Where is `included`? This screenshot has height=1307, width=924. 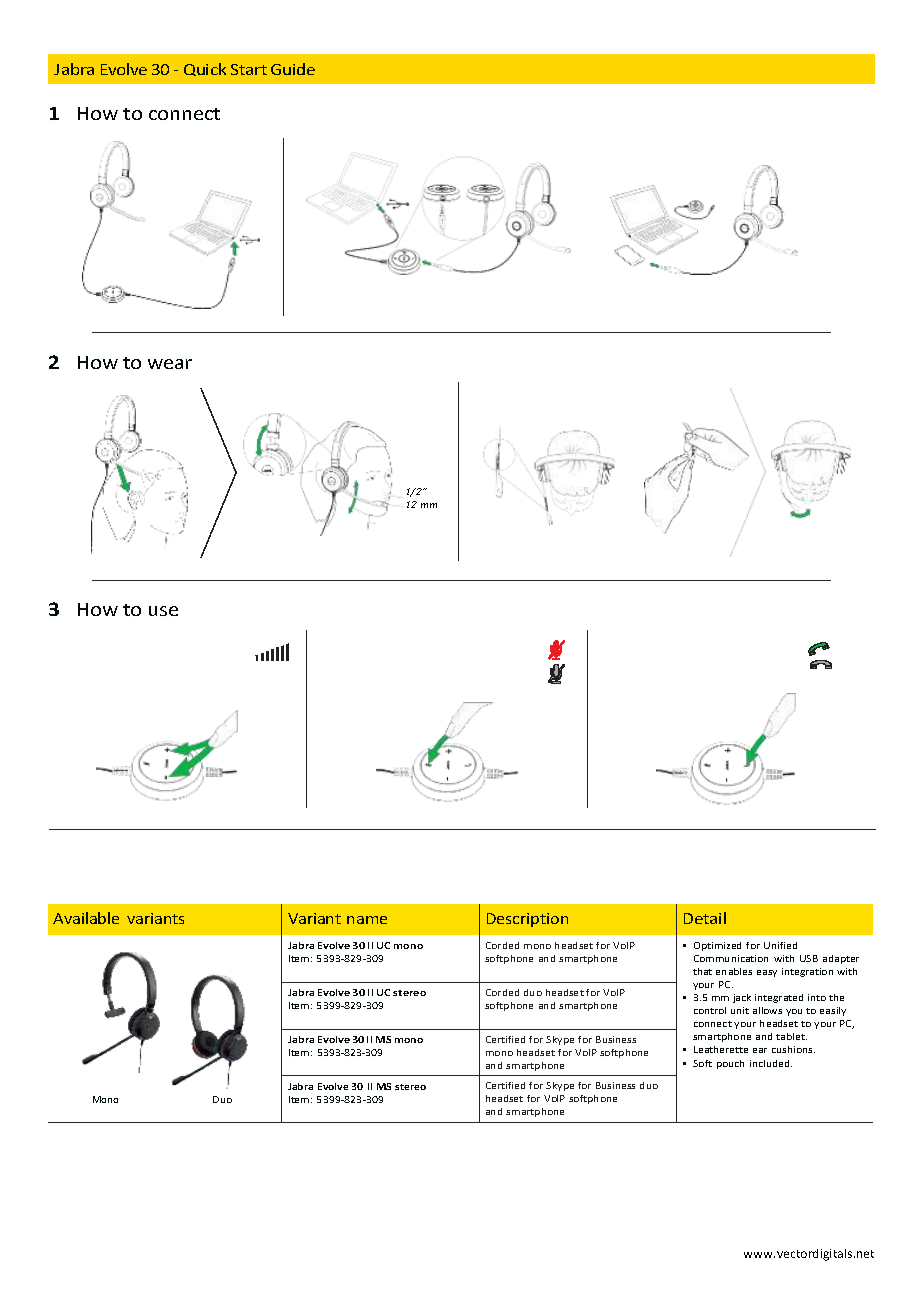
included is located at coordinates (771, 1063).
